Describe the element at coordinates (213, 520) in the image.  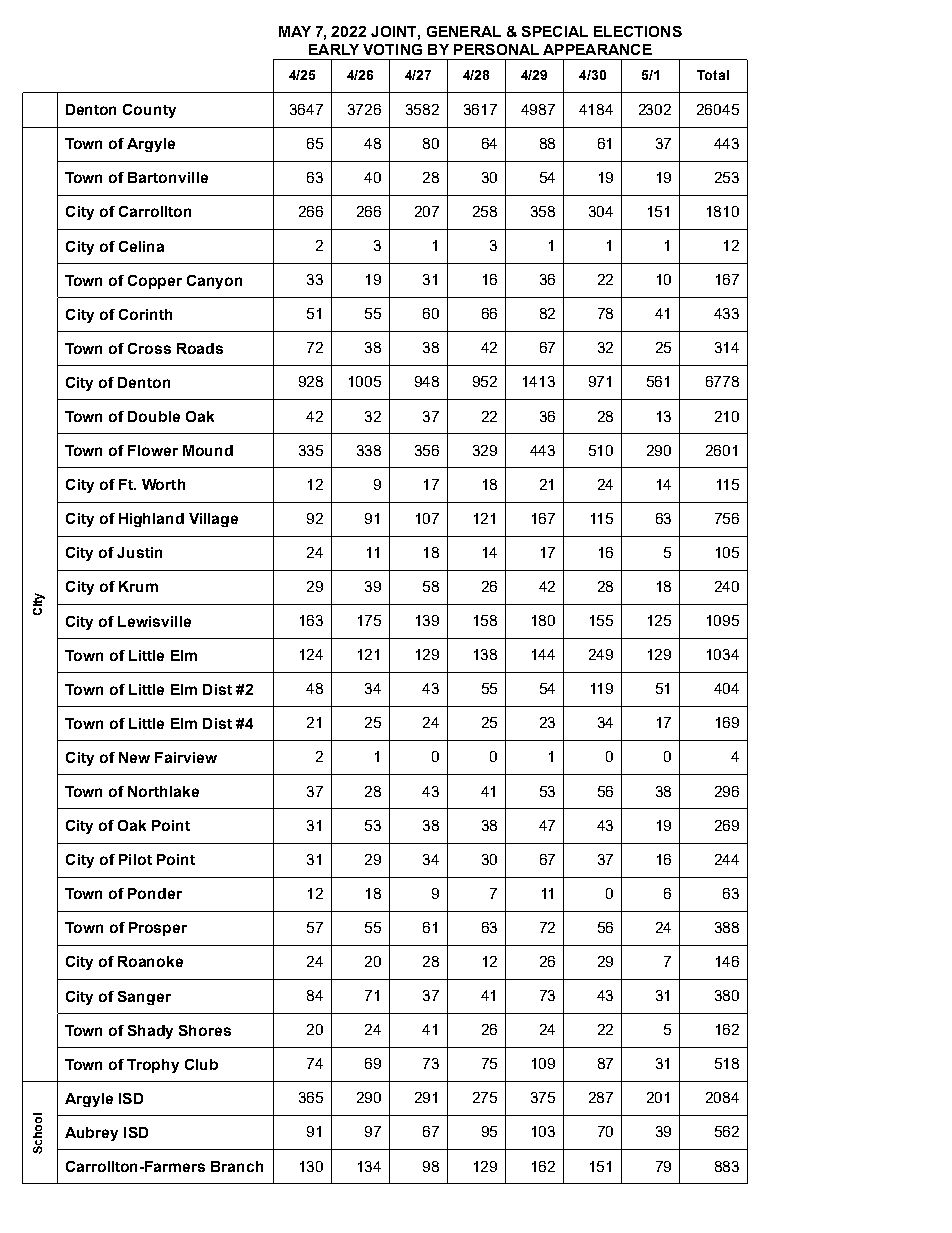
I see `Village` at that location.
